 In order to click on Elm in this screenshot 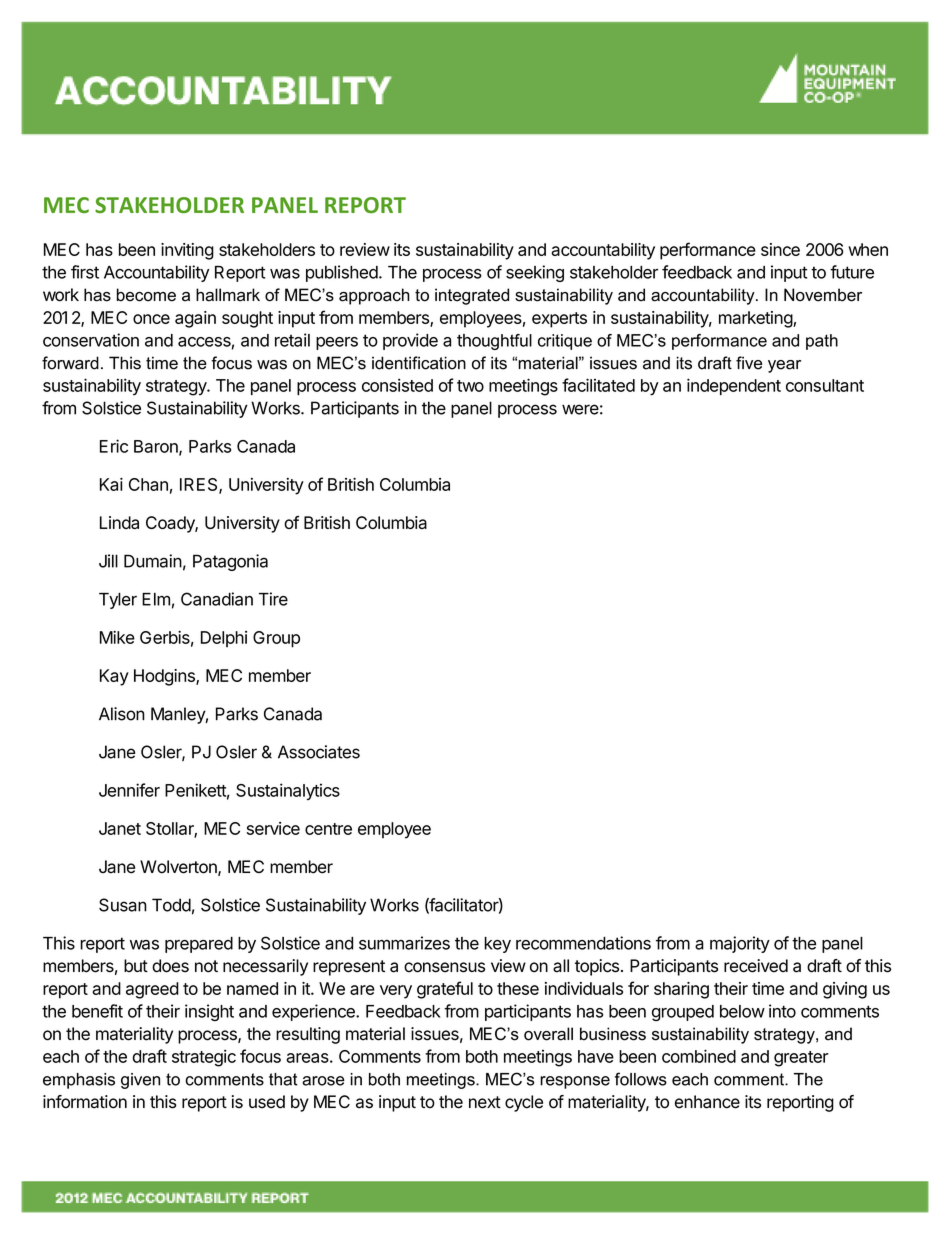, I will do `click(156, 599)`.
